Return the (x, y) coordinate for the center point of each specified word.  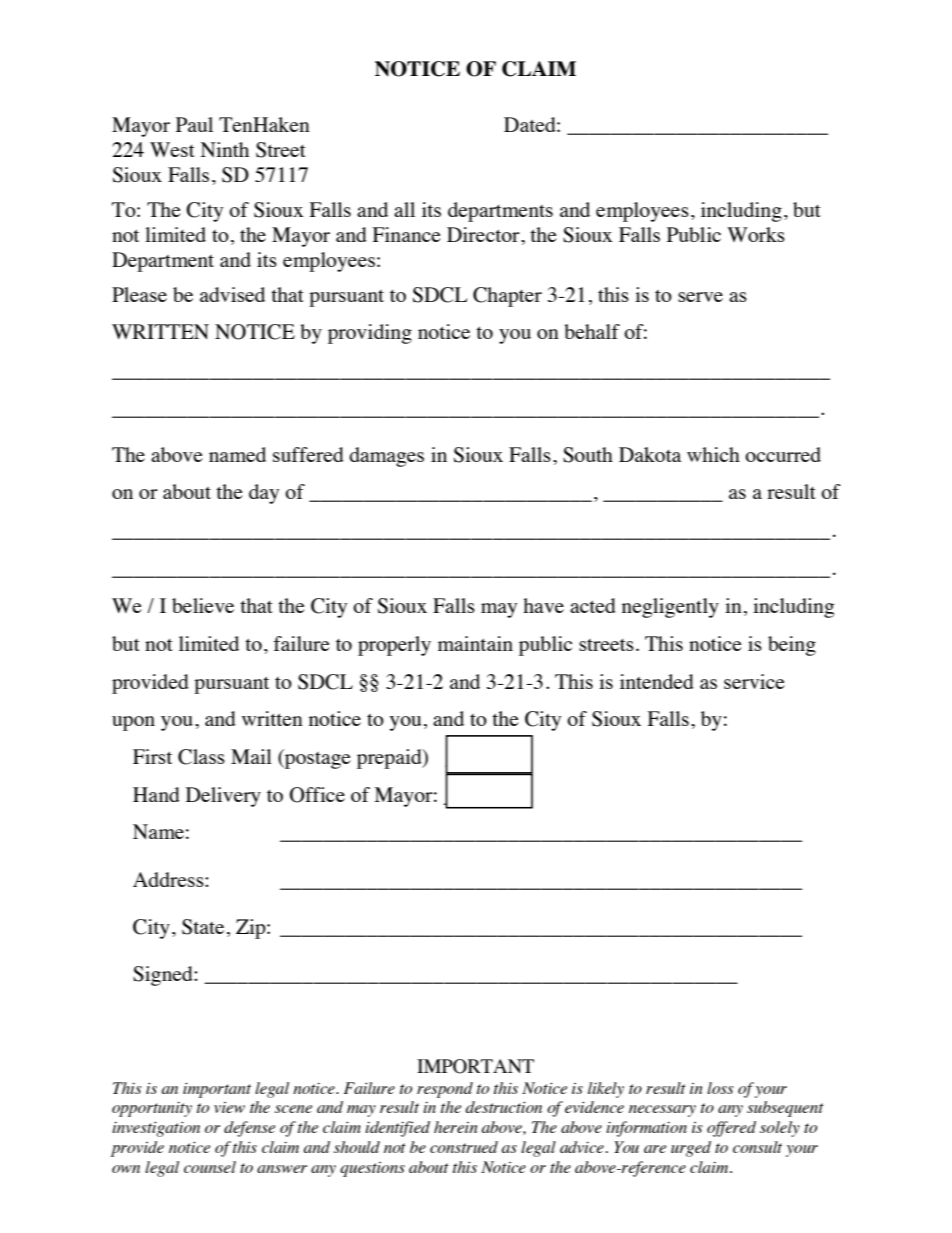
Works (756, 234)
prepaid (390, 759)
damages (386, 457)
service (754, 681)
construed (464, 1147)
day (264, 494)
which (713, 454)
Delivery (223, 797)
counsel (210, 1167)
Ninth (225, 149)
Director (484, 234)
